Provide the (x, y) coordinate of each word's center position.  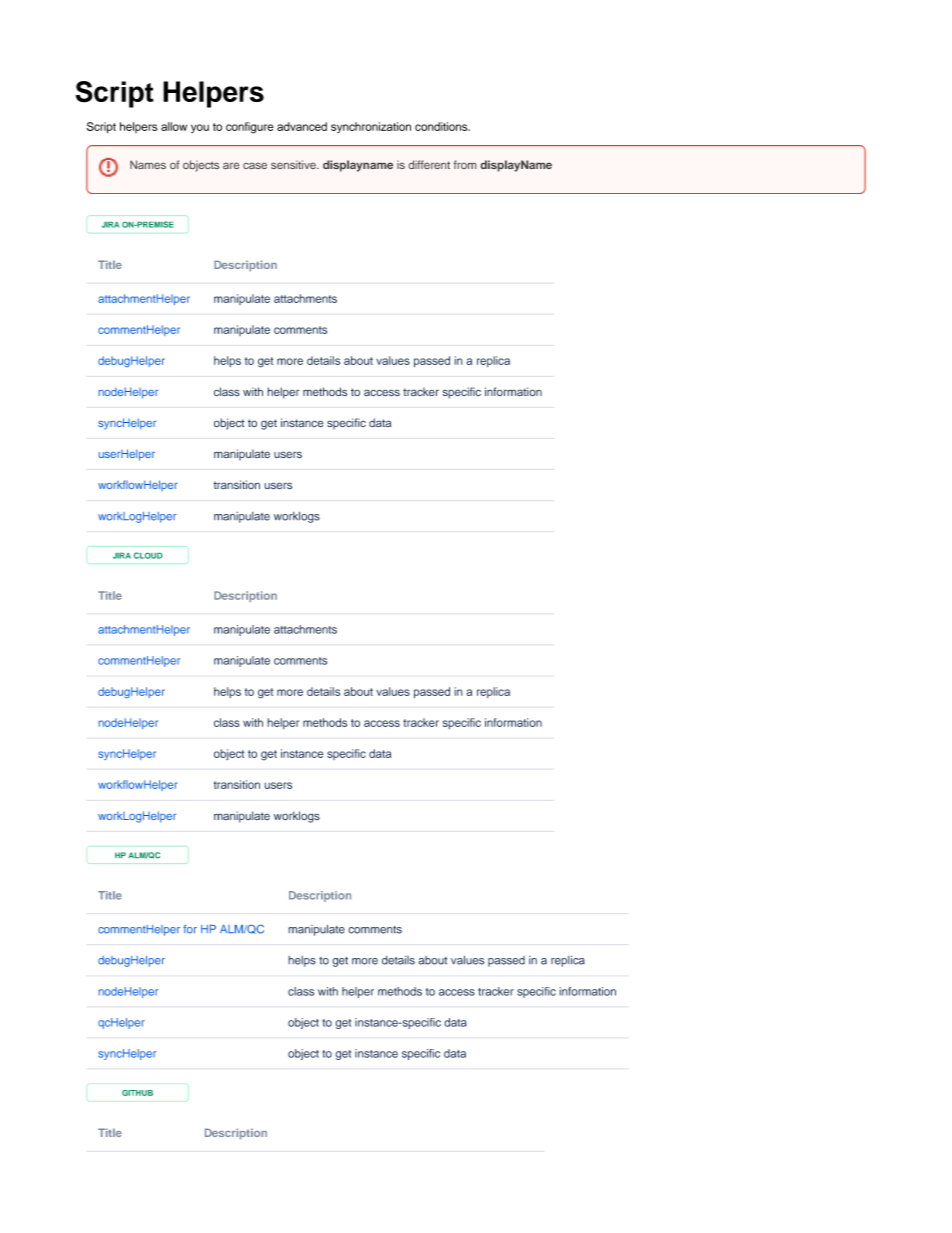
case (255, 166)
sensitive (294, 165)
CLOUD (148, 555)
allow (174, 126)
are (231, 166)
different (429, 165)
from (465, 164)
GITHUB (137, 1093)
